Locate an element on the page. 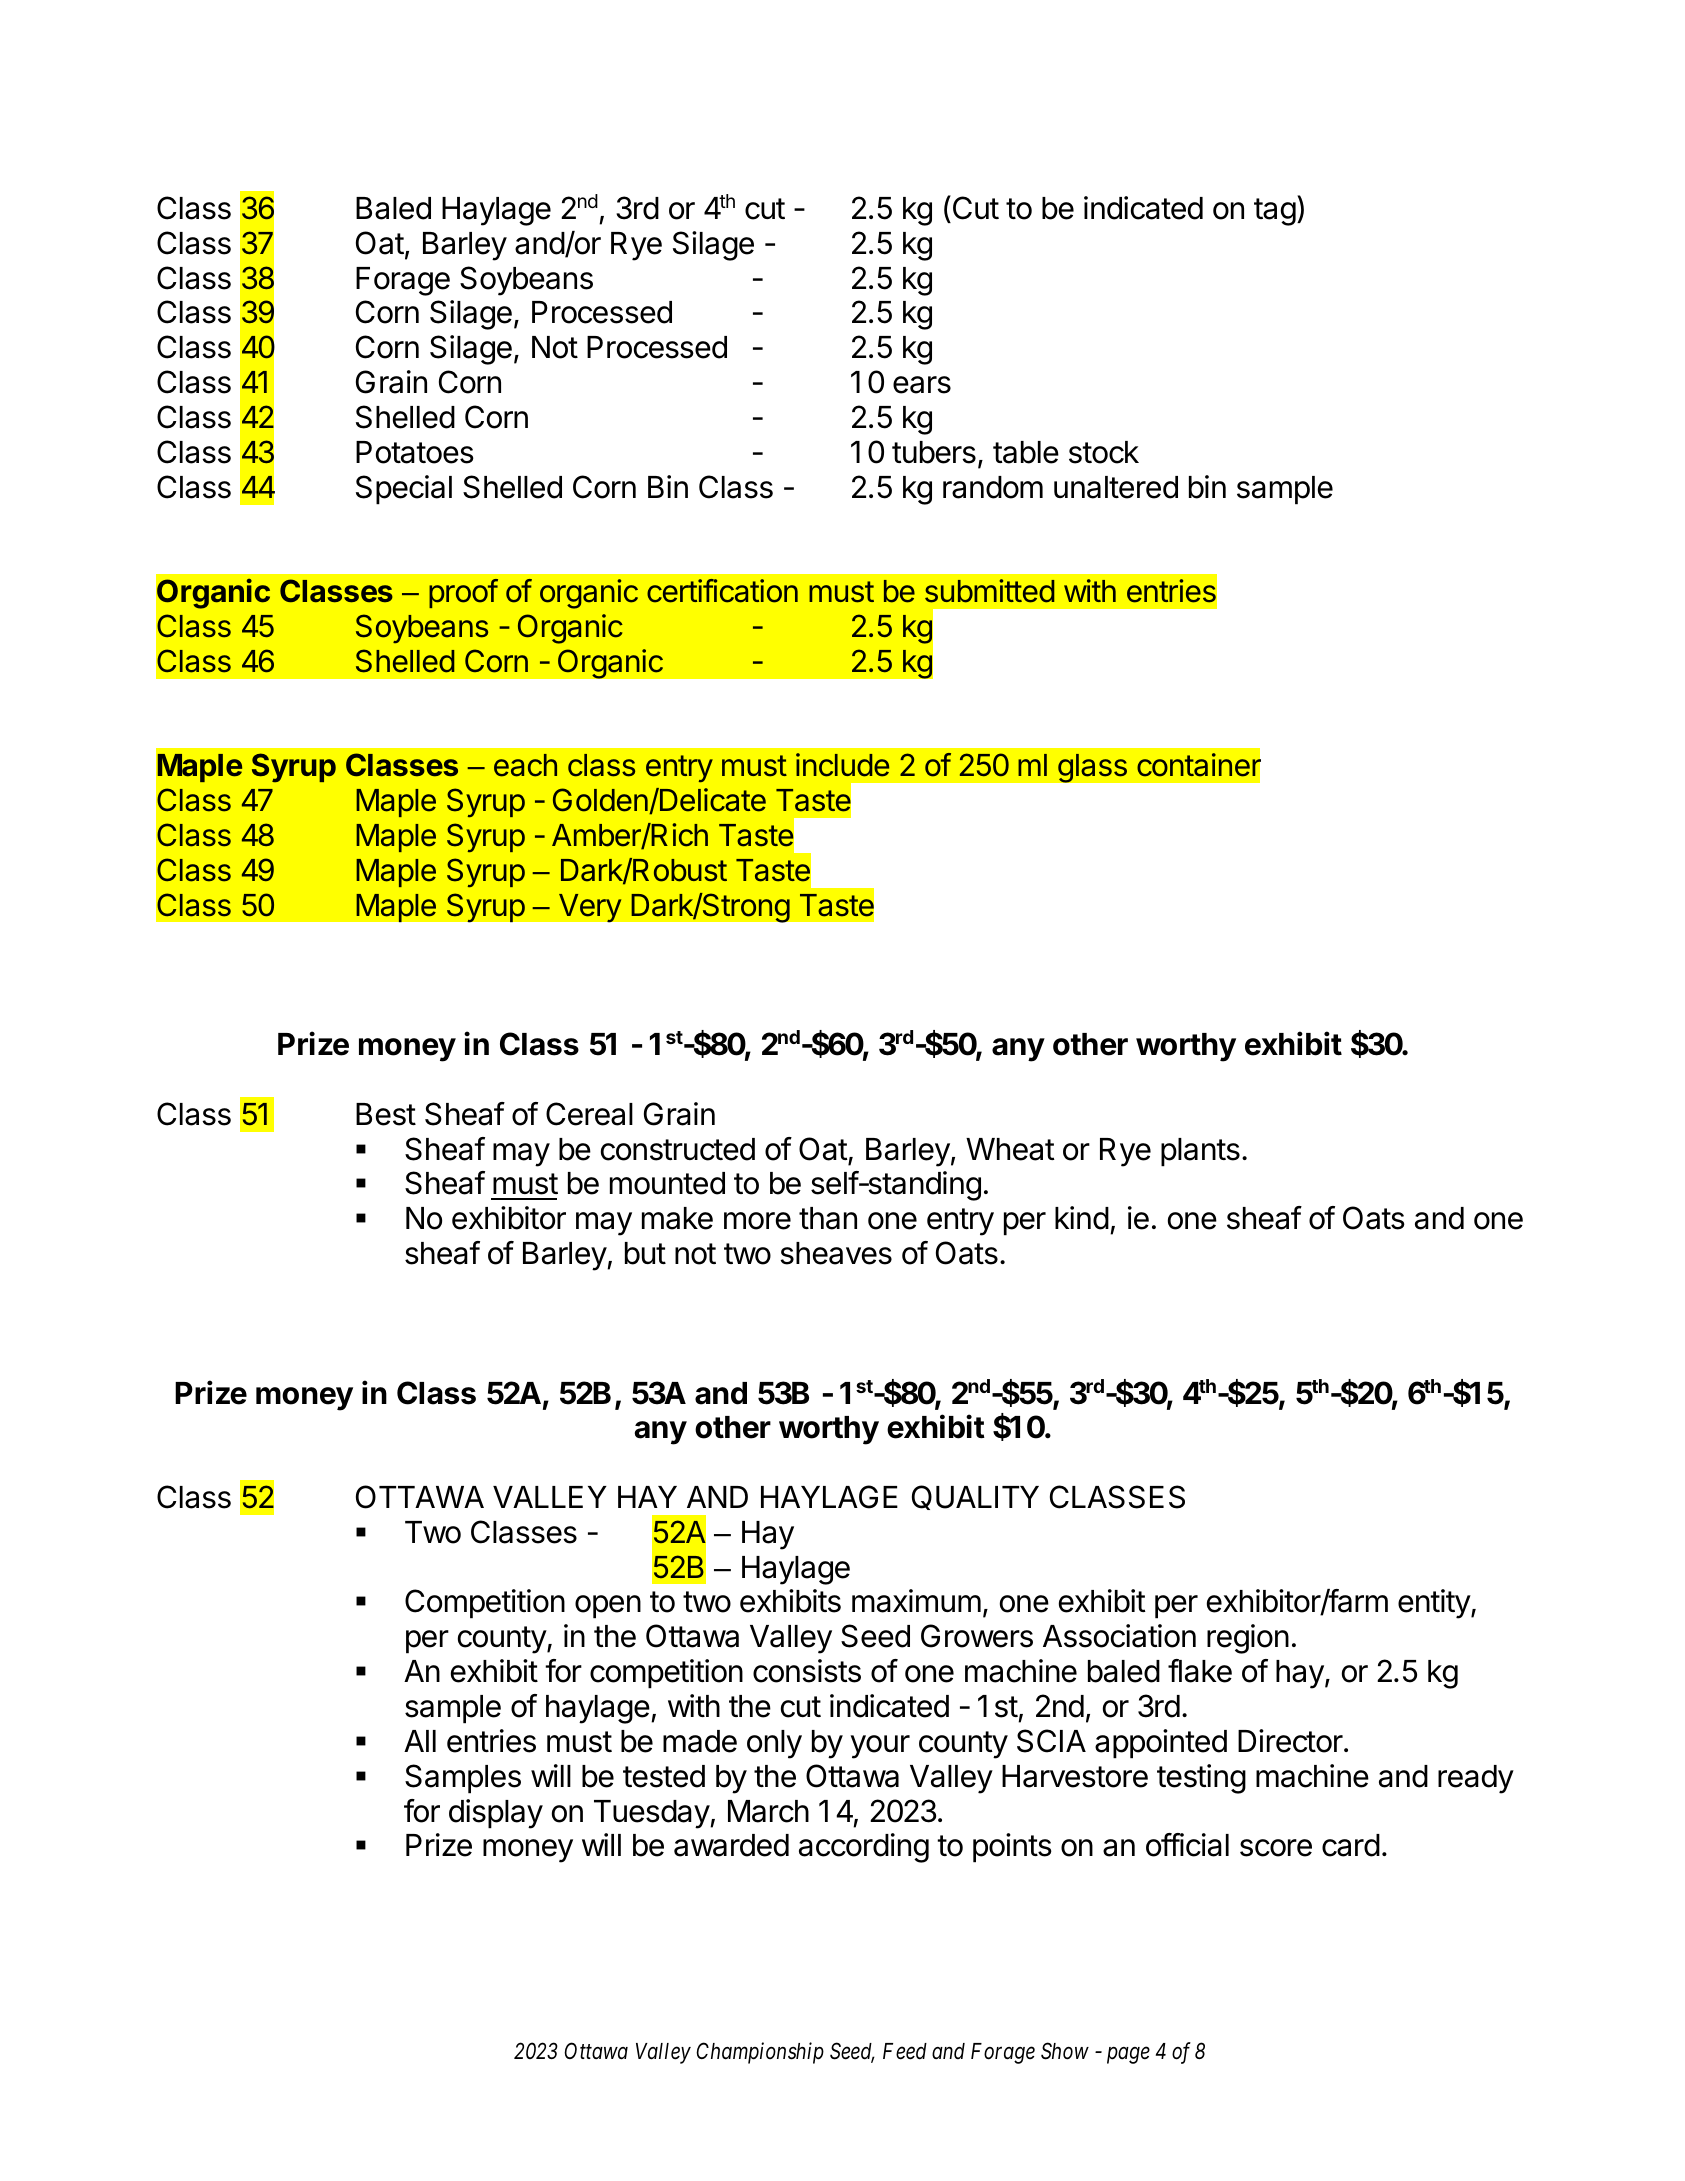 The width and height of the page is (1685, 2181). QUALITY is located at coordinates (975, 1497).
